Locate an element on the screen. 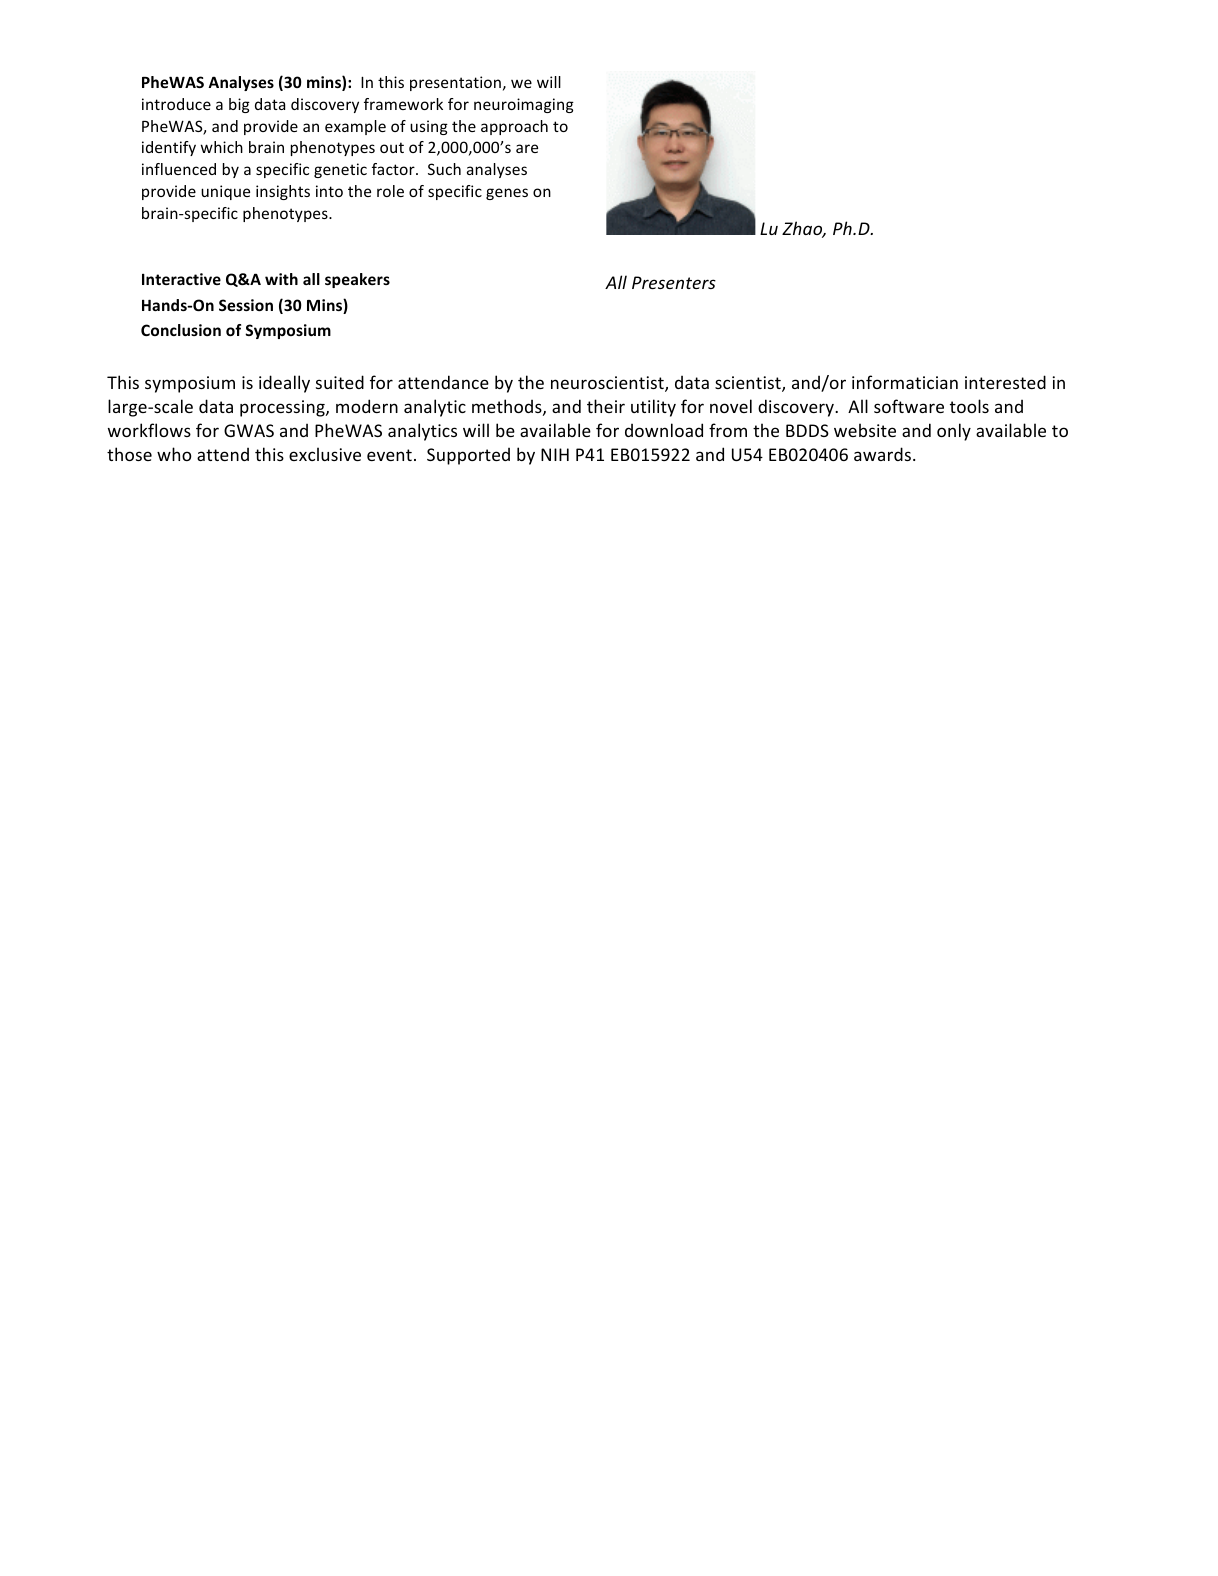  big is located at coordinates (239, 105).
